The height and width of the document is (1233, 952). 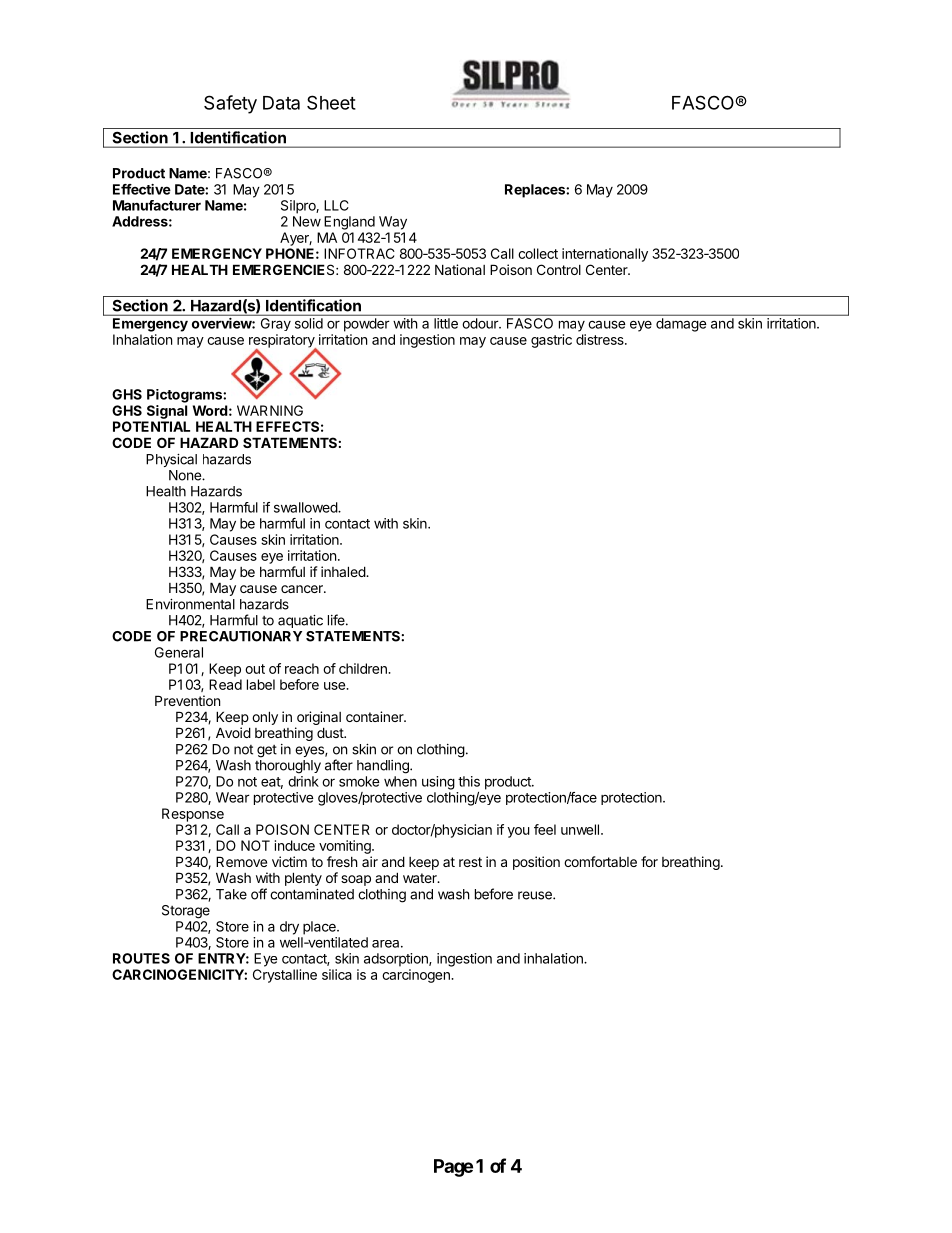 I want to click on little, so click(x=446, y=323).
